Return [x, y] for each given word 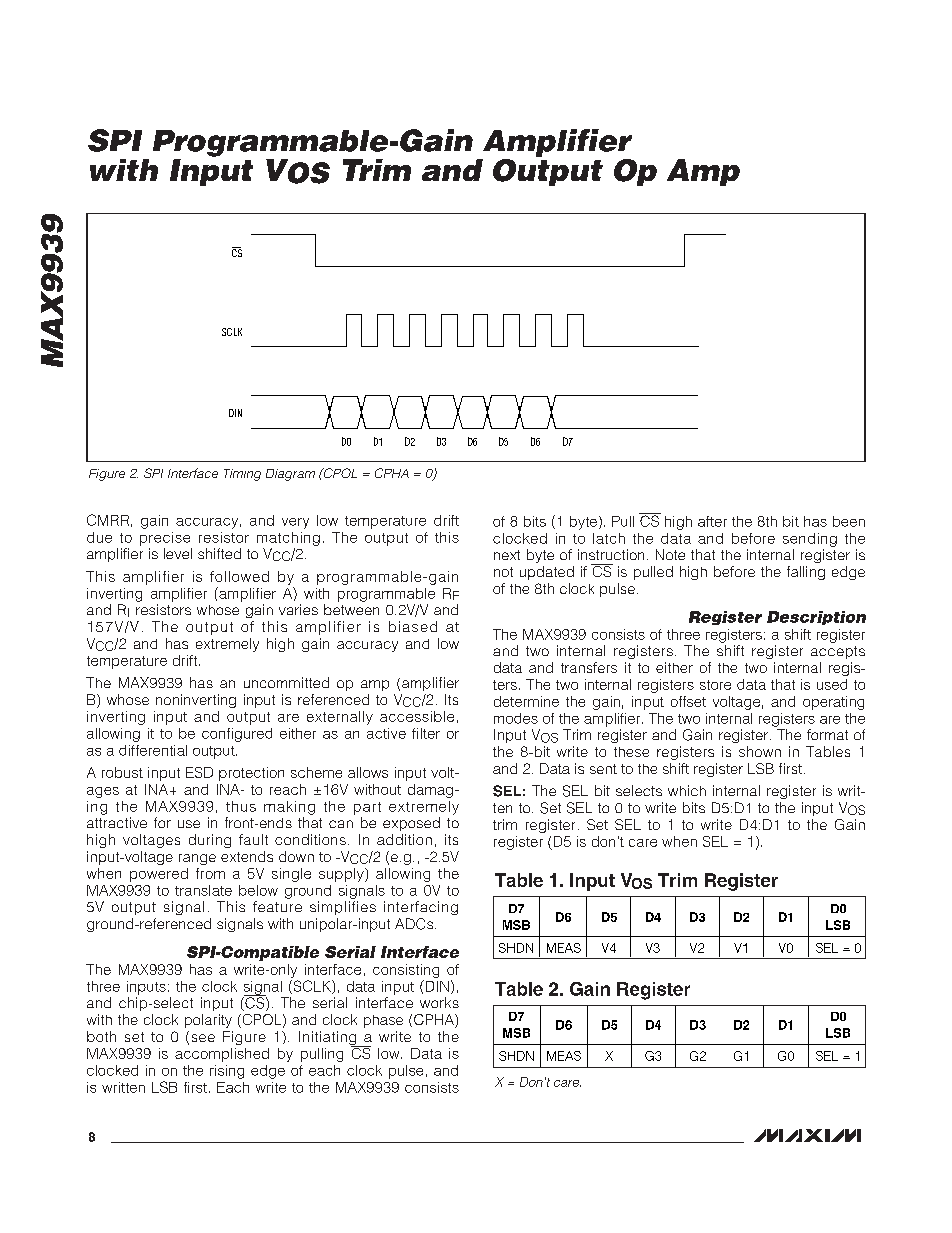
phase [383, 1021]
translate [203, 890]
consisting [406, 971]
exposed [411, 824]
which [687, 790]
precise [165, 539]
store [715, 685]
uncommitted [286, 682]
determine [526, 701]
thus [241, 806]
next [507, 555]
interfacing [421, 908]
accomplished [222, 1055]
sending [810, 540]
